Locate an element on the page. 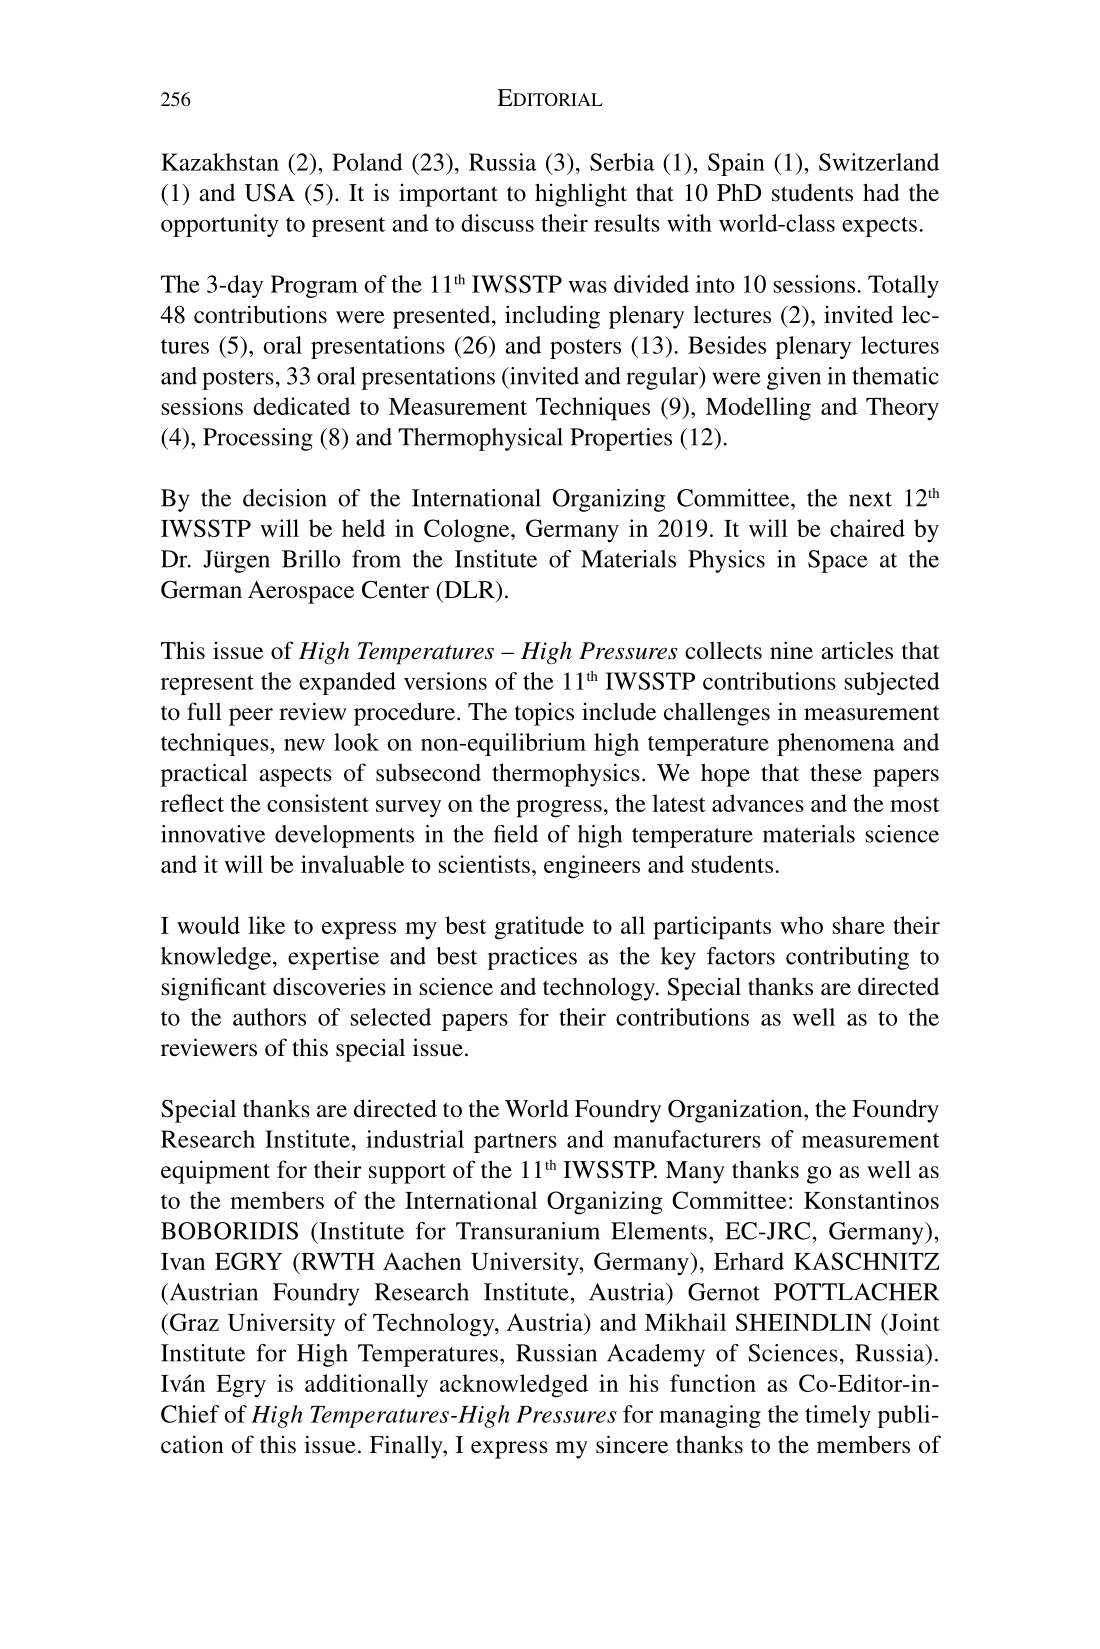 This page has height=1649, width=1100. articles is located at coordinates (857, 650).
